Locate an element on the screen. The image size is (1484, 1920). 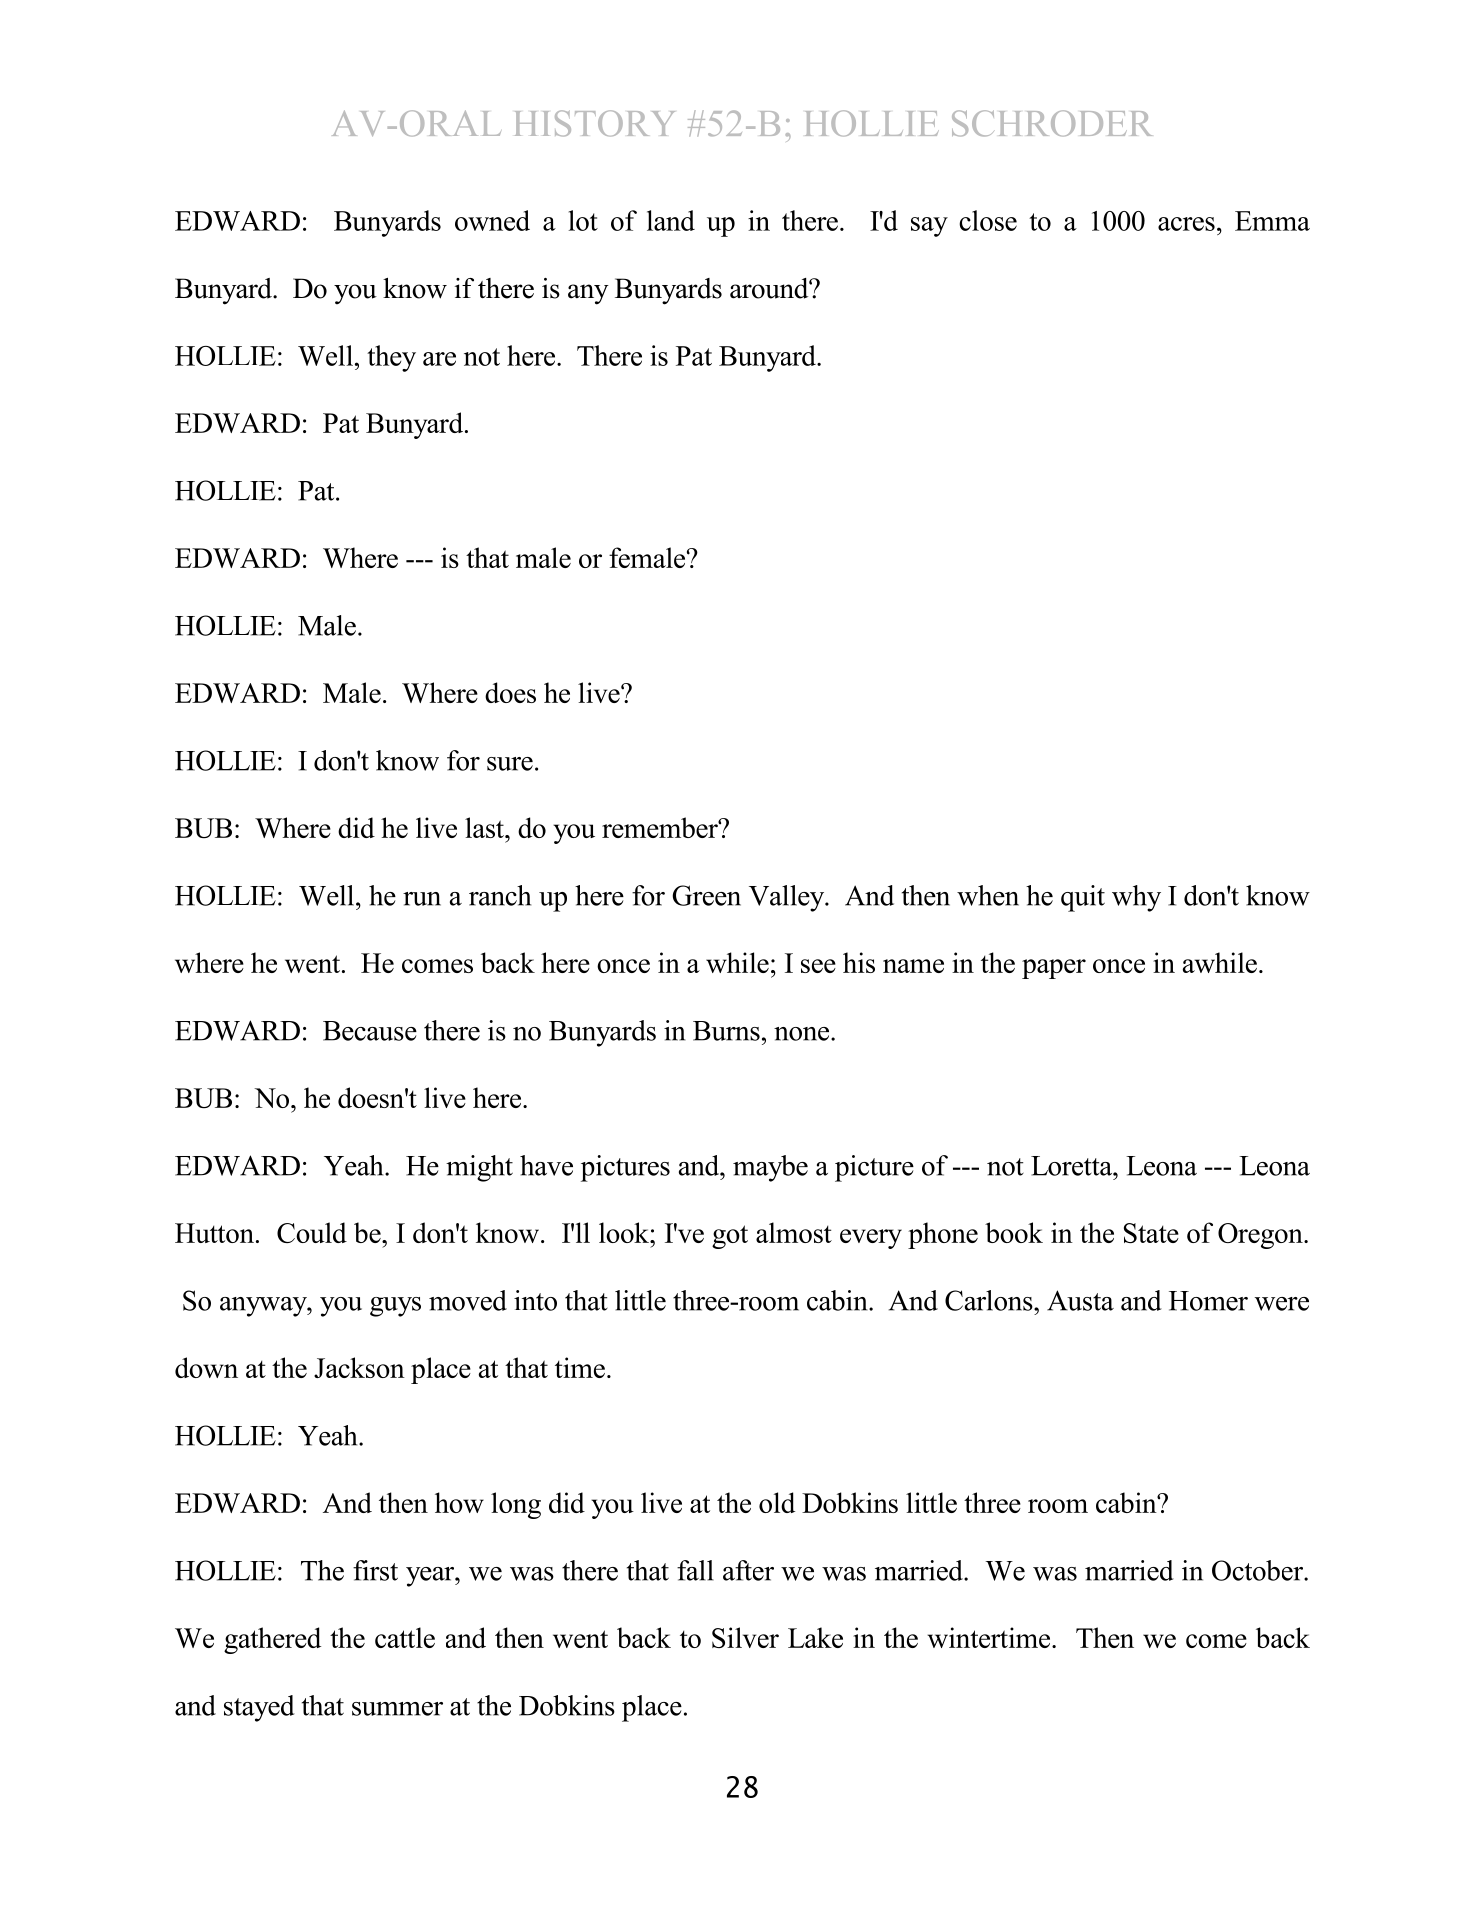
cattle is located at coordinates (405, 1637).
